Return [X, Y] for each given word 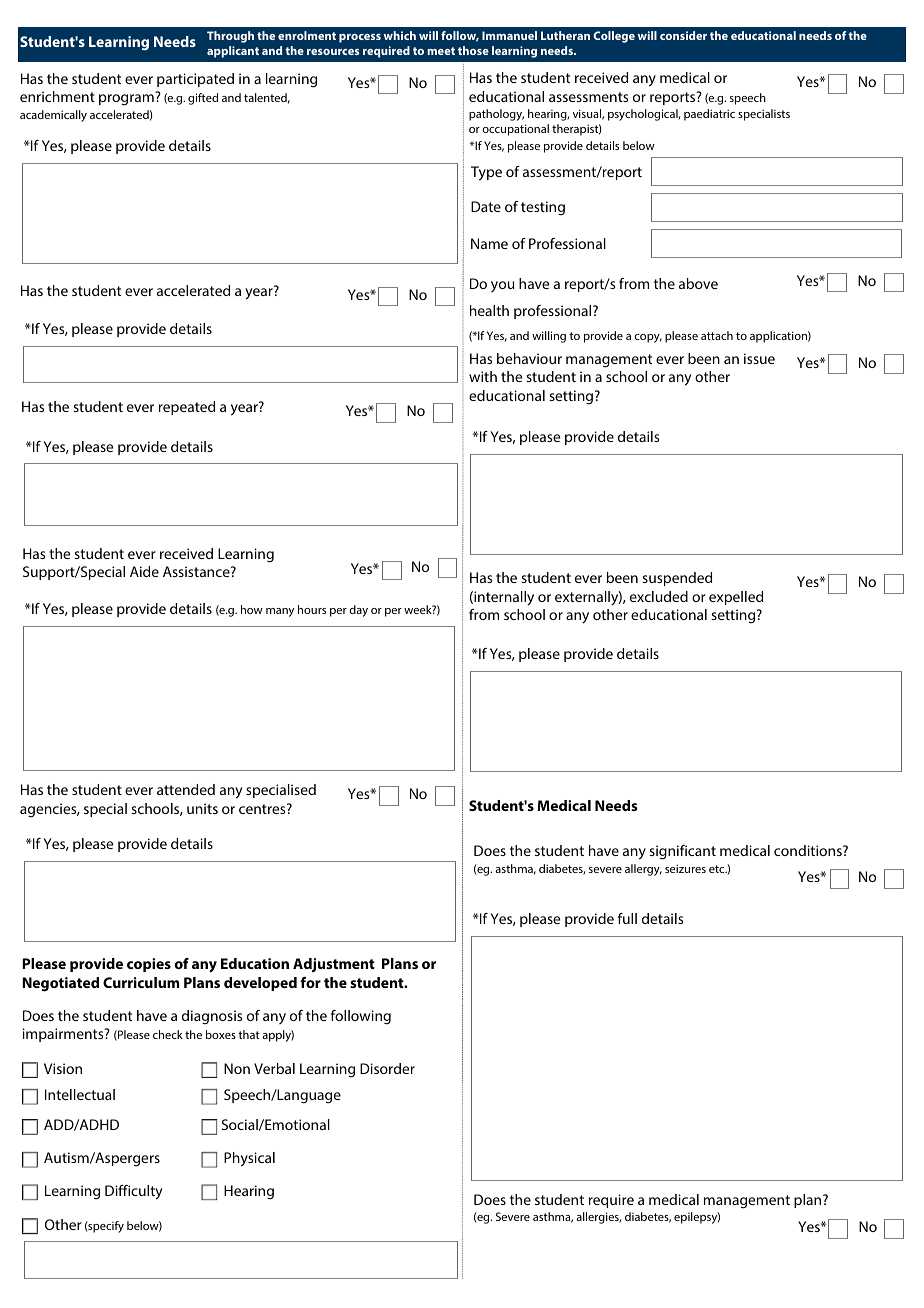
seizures [685, 868]
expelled [736, 598]
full [627, 918]
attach [717, 335]
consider [683, 35]
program [126, 100]
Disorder [387, 1068]
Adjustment [334, 965]
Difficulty [133, 1192]
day [358, 611]
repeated [187, 408]
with [483, 376]
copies [149, 965]
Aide [144, 571]
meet [441, 51]
